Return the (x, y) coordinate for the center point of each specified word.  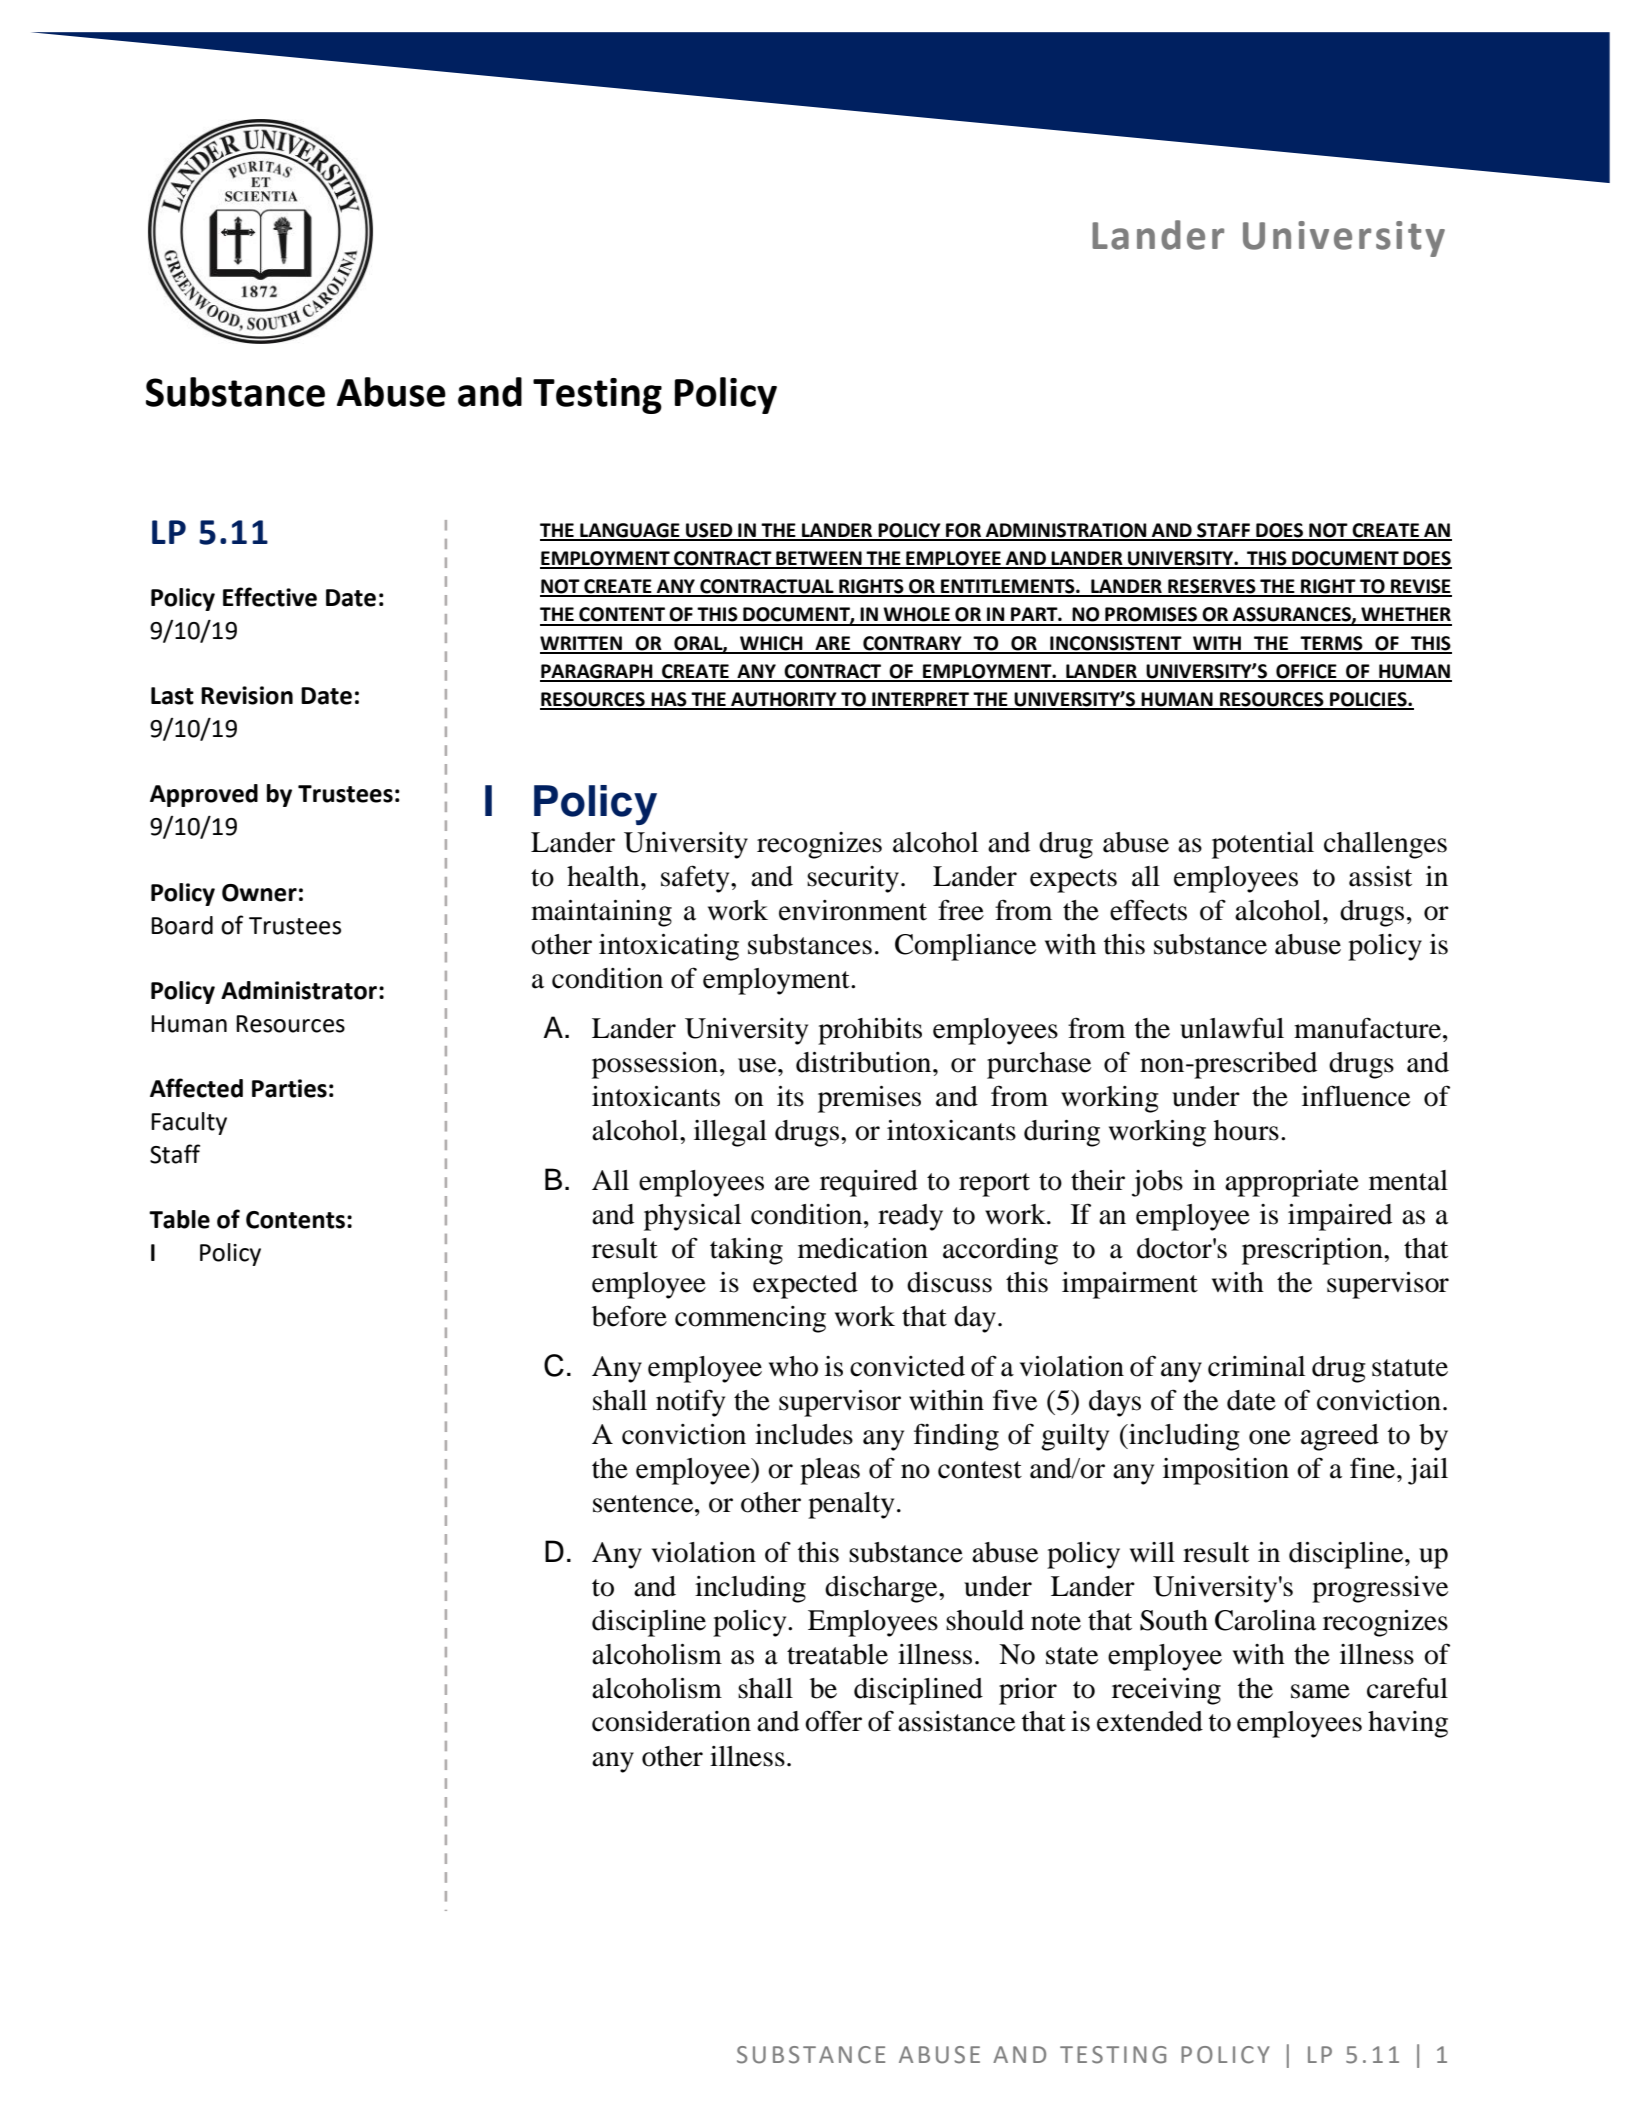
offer (833, 1721)
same (1320, 1691)
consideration (671, 1721)
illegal (730, 1133)
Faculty (189, 1123)
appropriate (1292, 1183)
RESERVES (1212, 587)
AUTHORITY (784, 700)
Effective (270, 597)
